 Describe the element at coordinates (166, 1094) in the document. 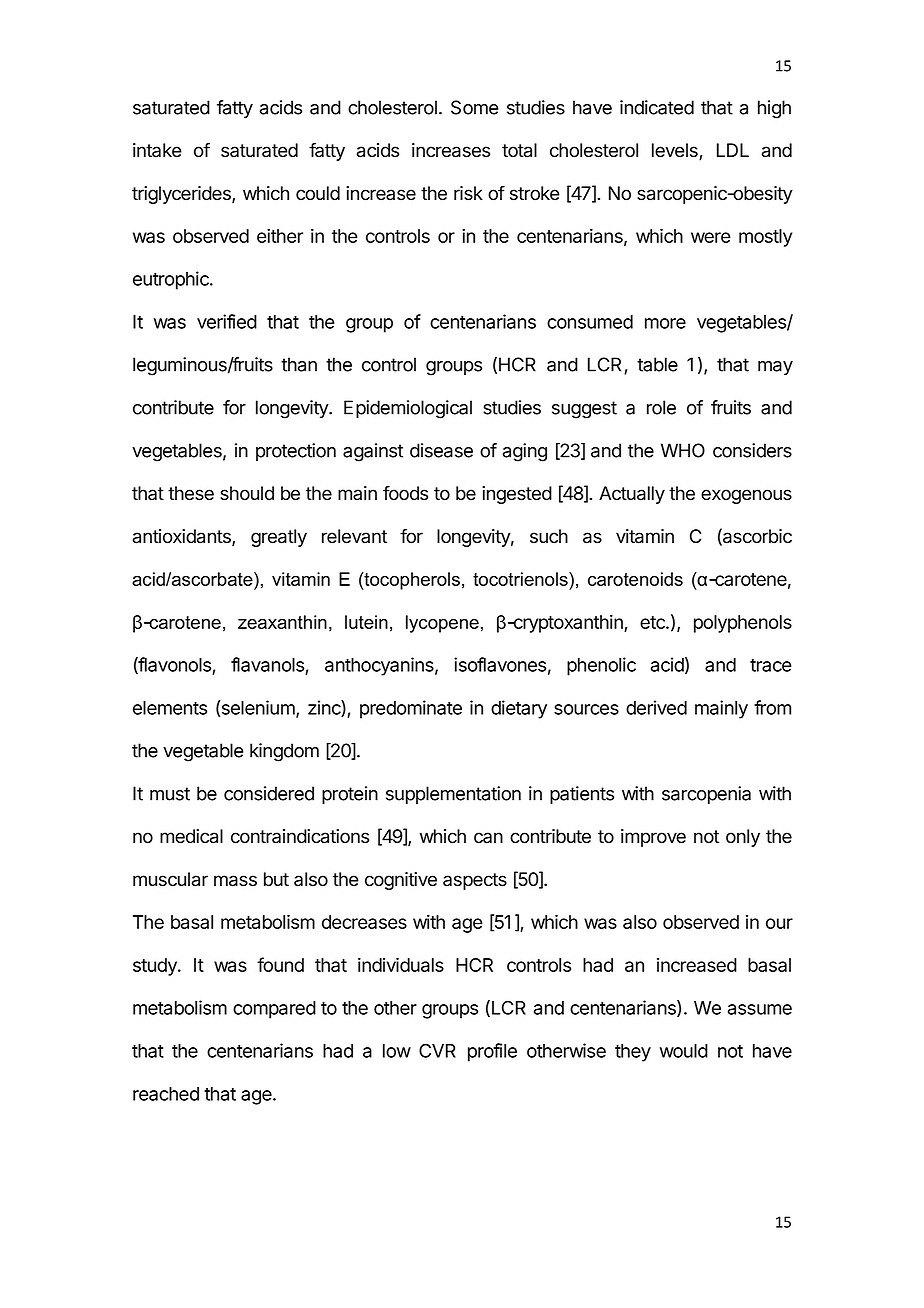

I see `reached` at that location.
